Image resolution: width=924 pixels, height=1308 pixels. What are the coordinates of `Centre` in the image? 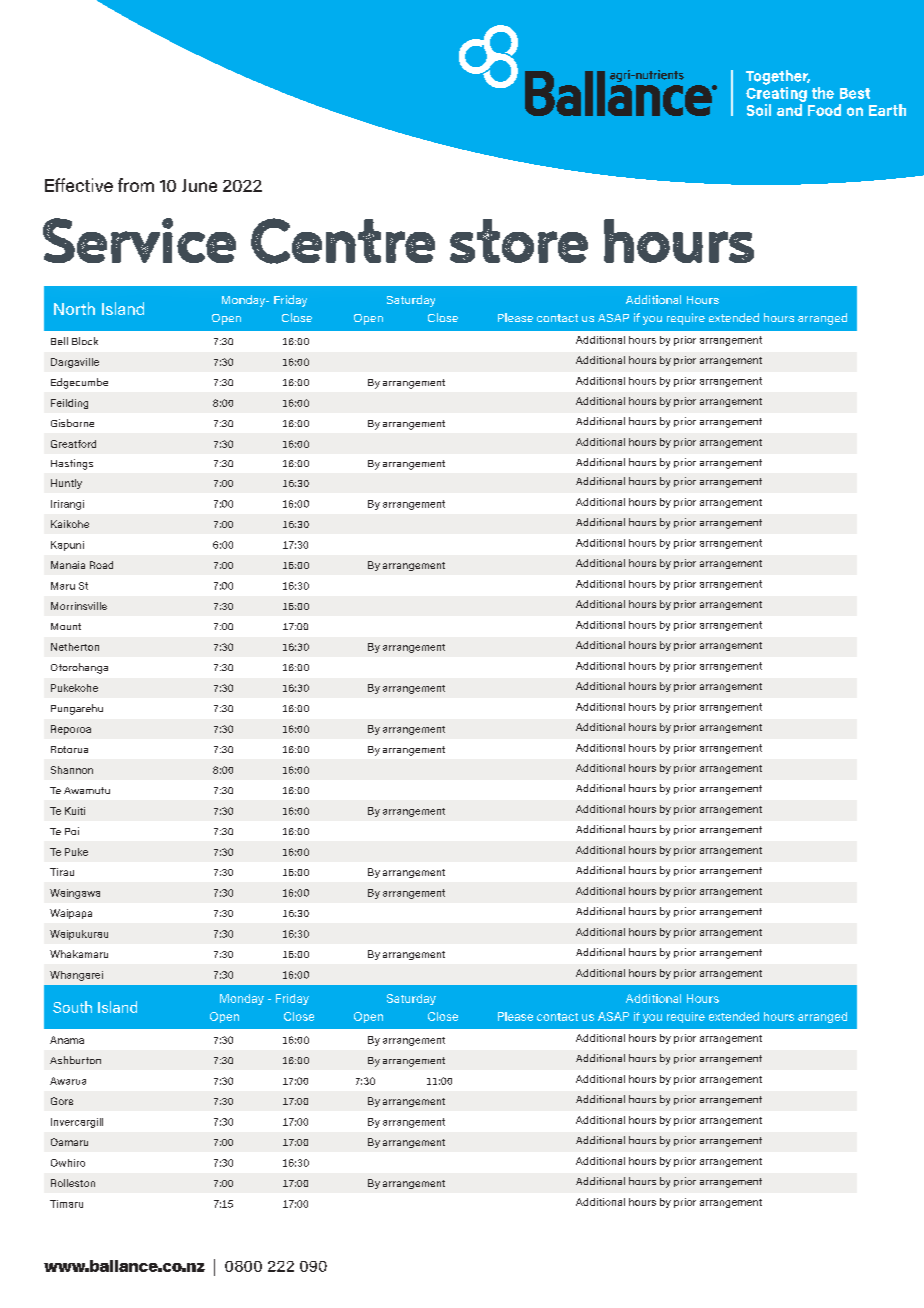 It's located at (343, 241).
